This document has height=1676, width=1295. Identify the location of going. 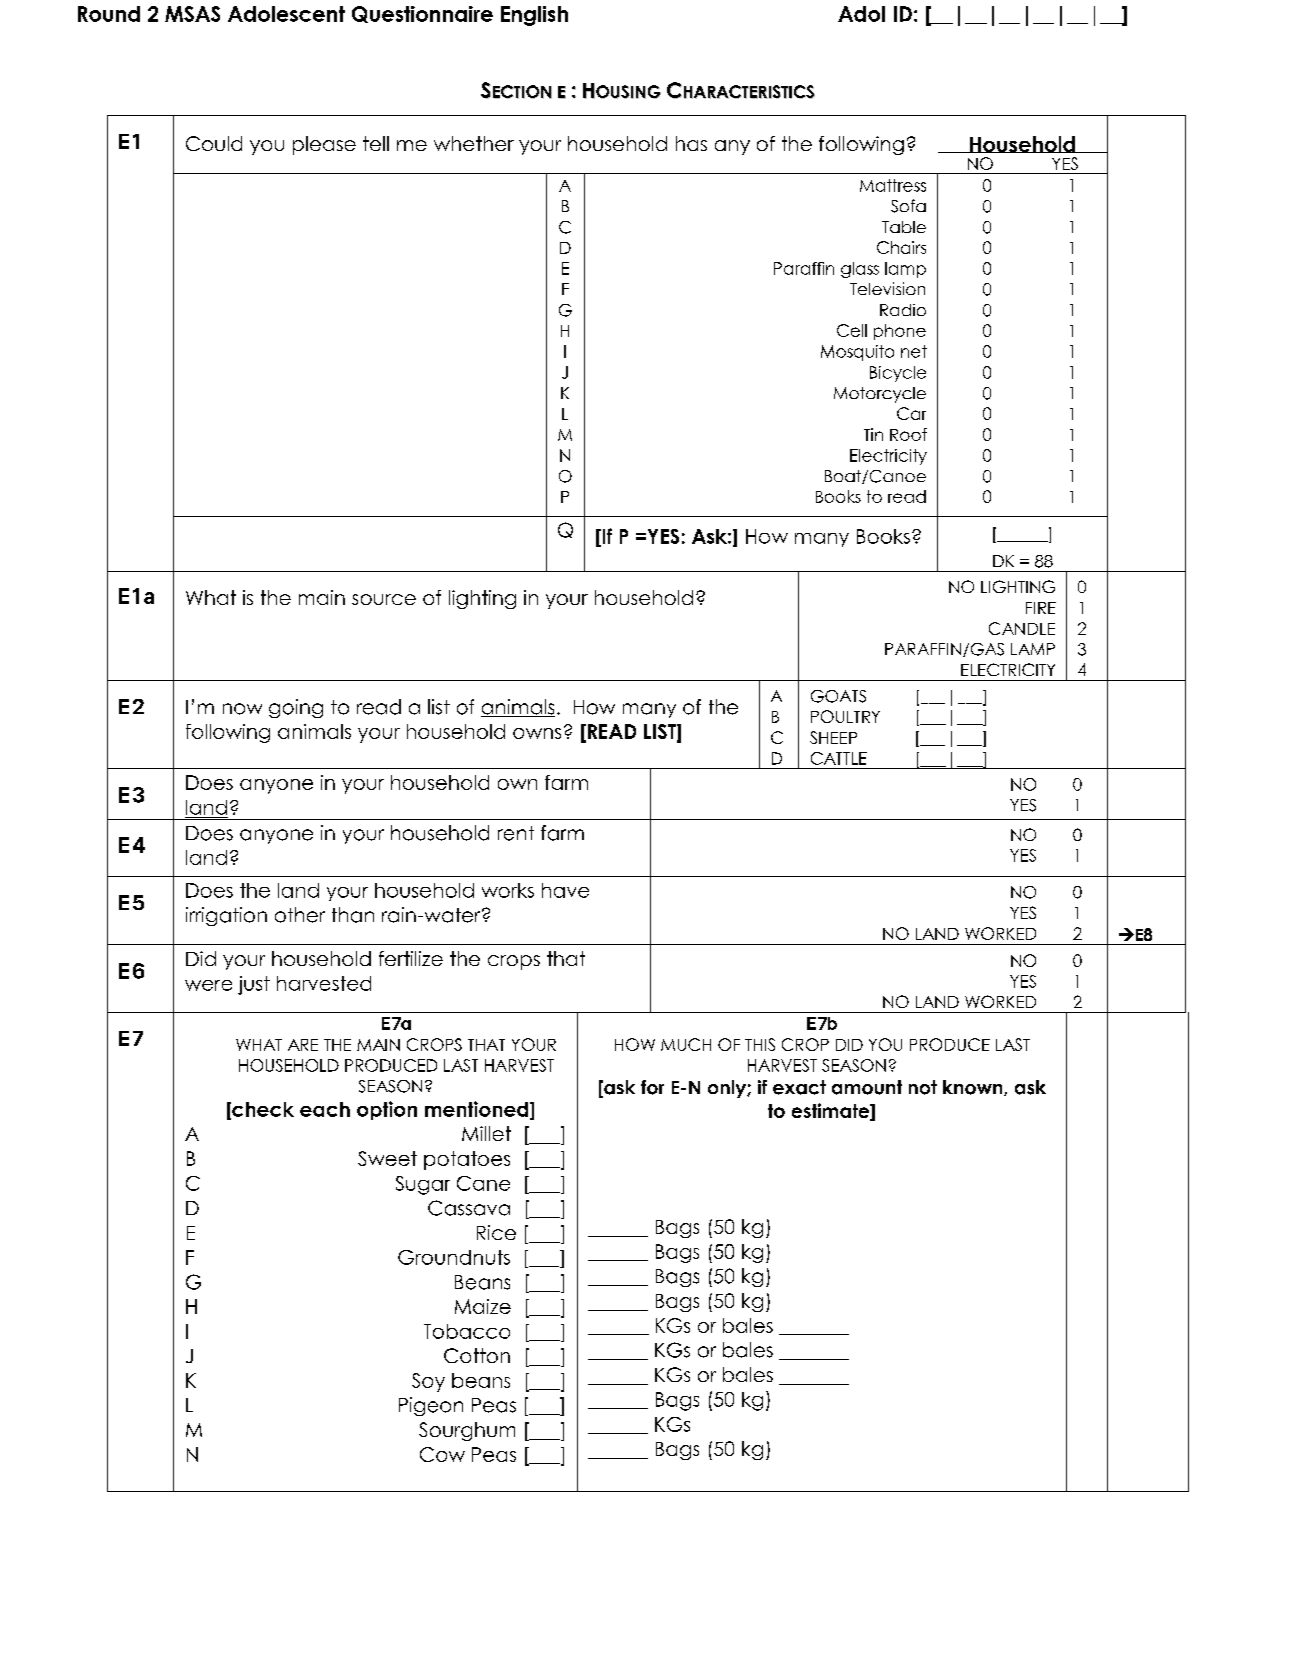
(296, 708).
